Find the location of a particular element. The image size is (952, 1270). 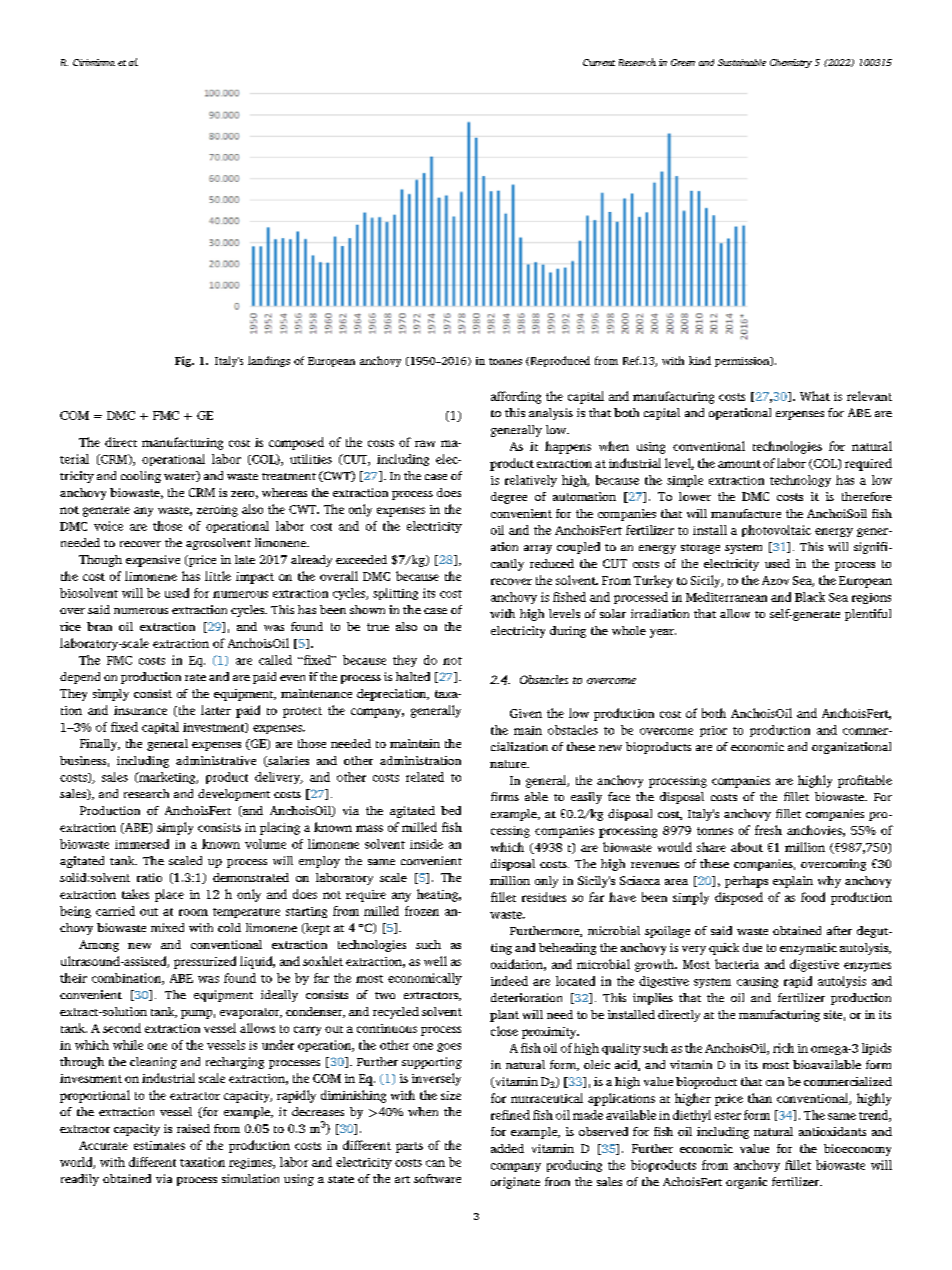

bran is located at coordinates (99, 626).
